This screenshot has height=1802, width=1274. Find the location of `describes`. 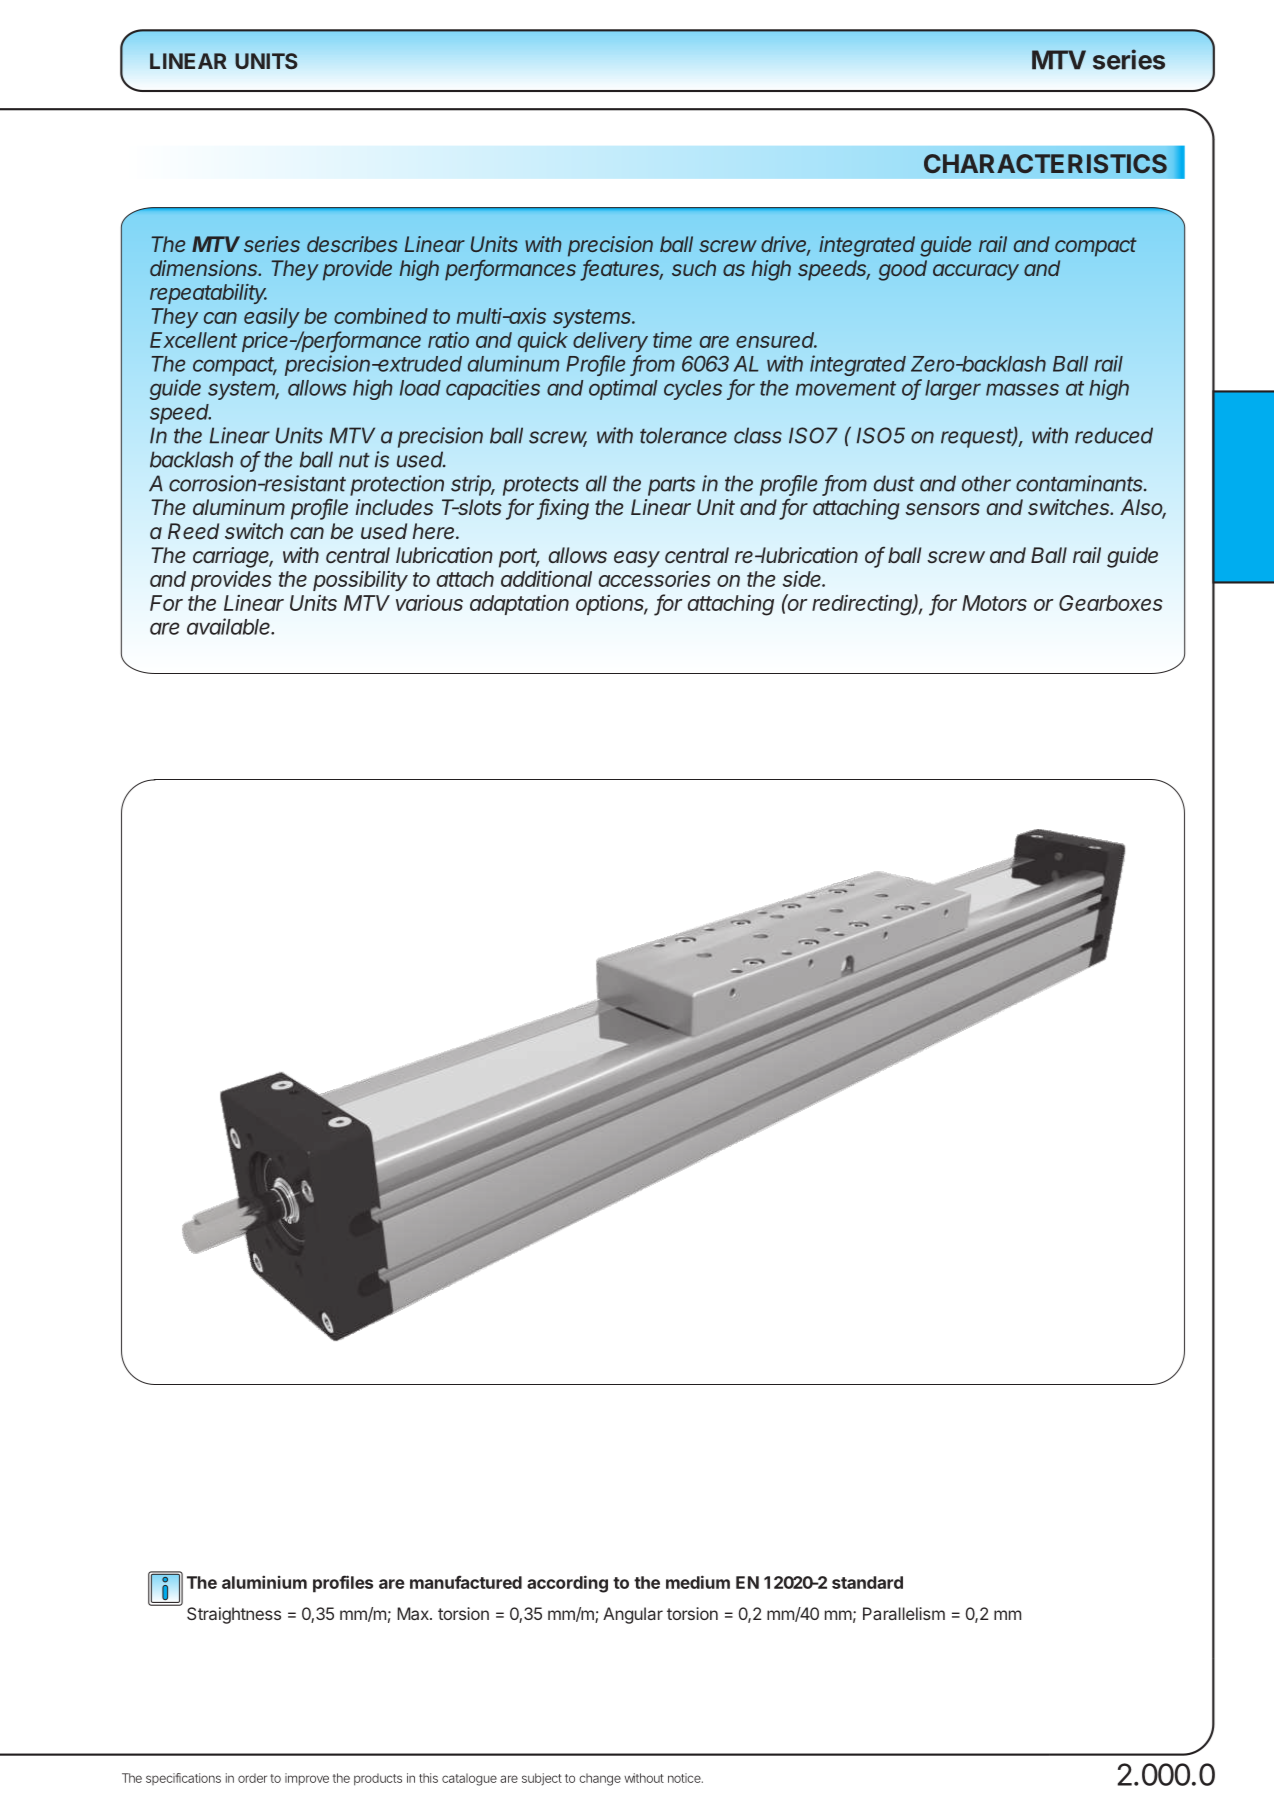

describes is located at coordinates (352, 244).
